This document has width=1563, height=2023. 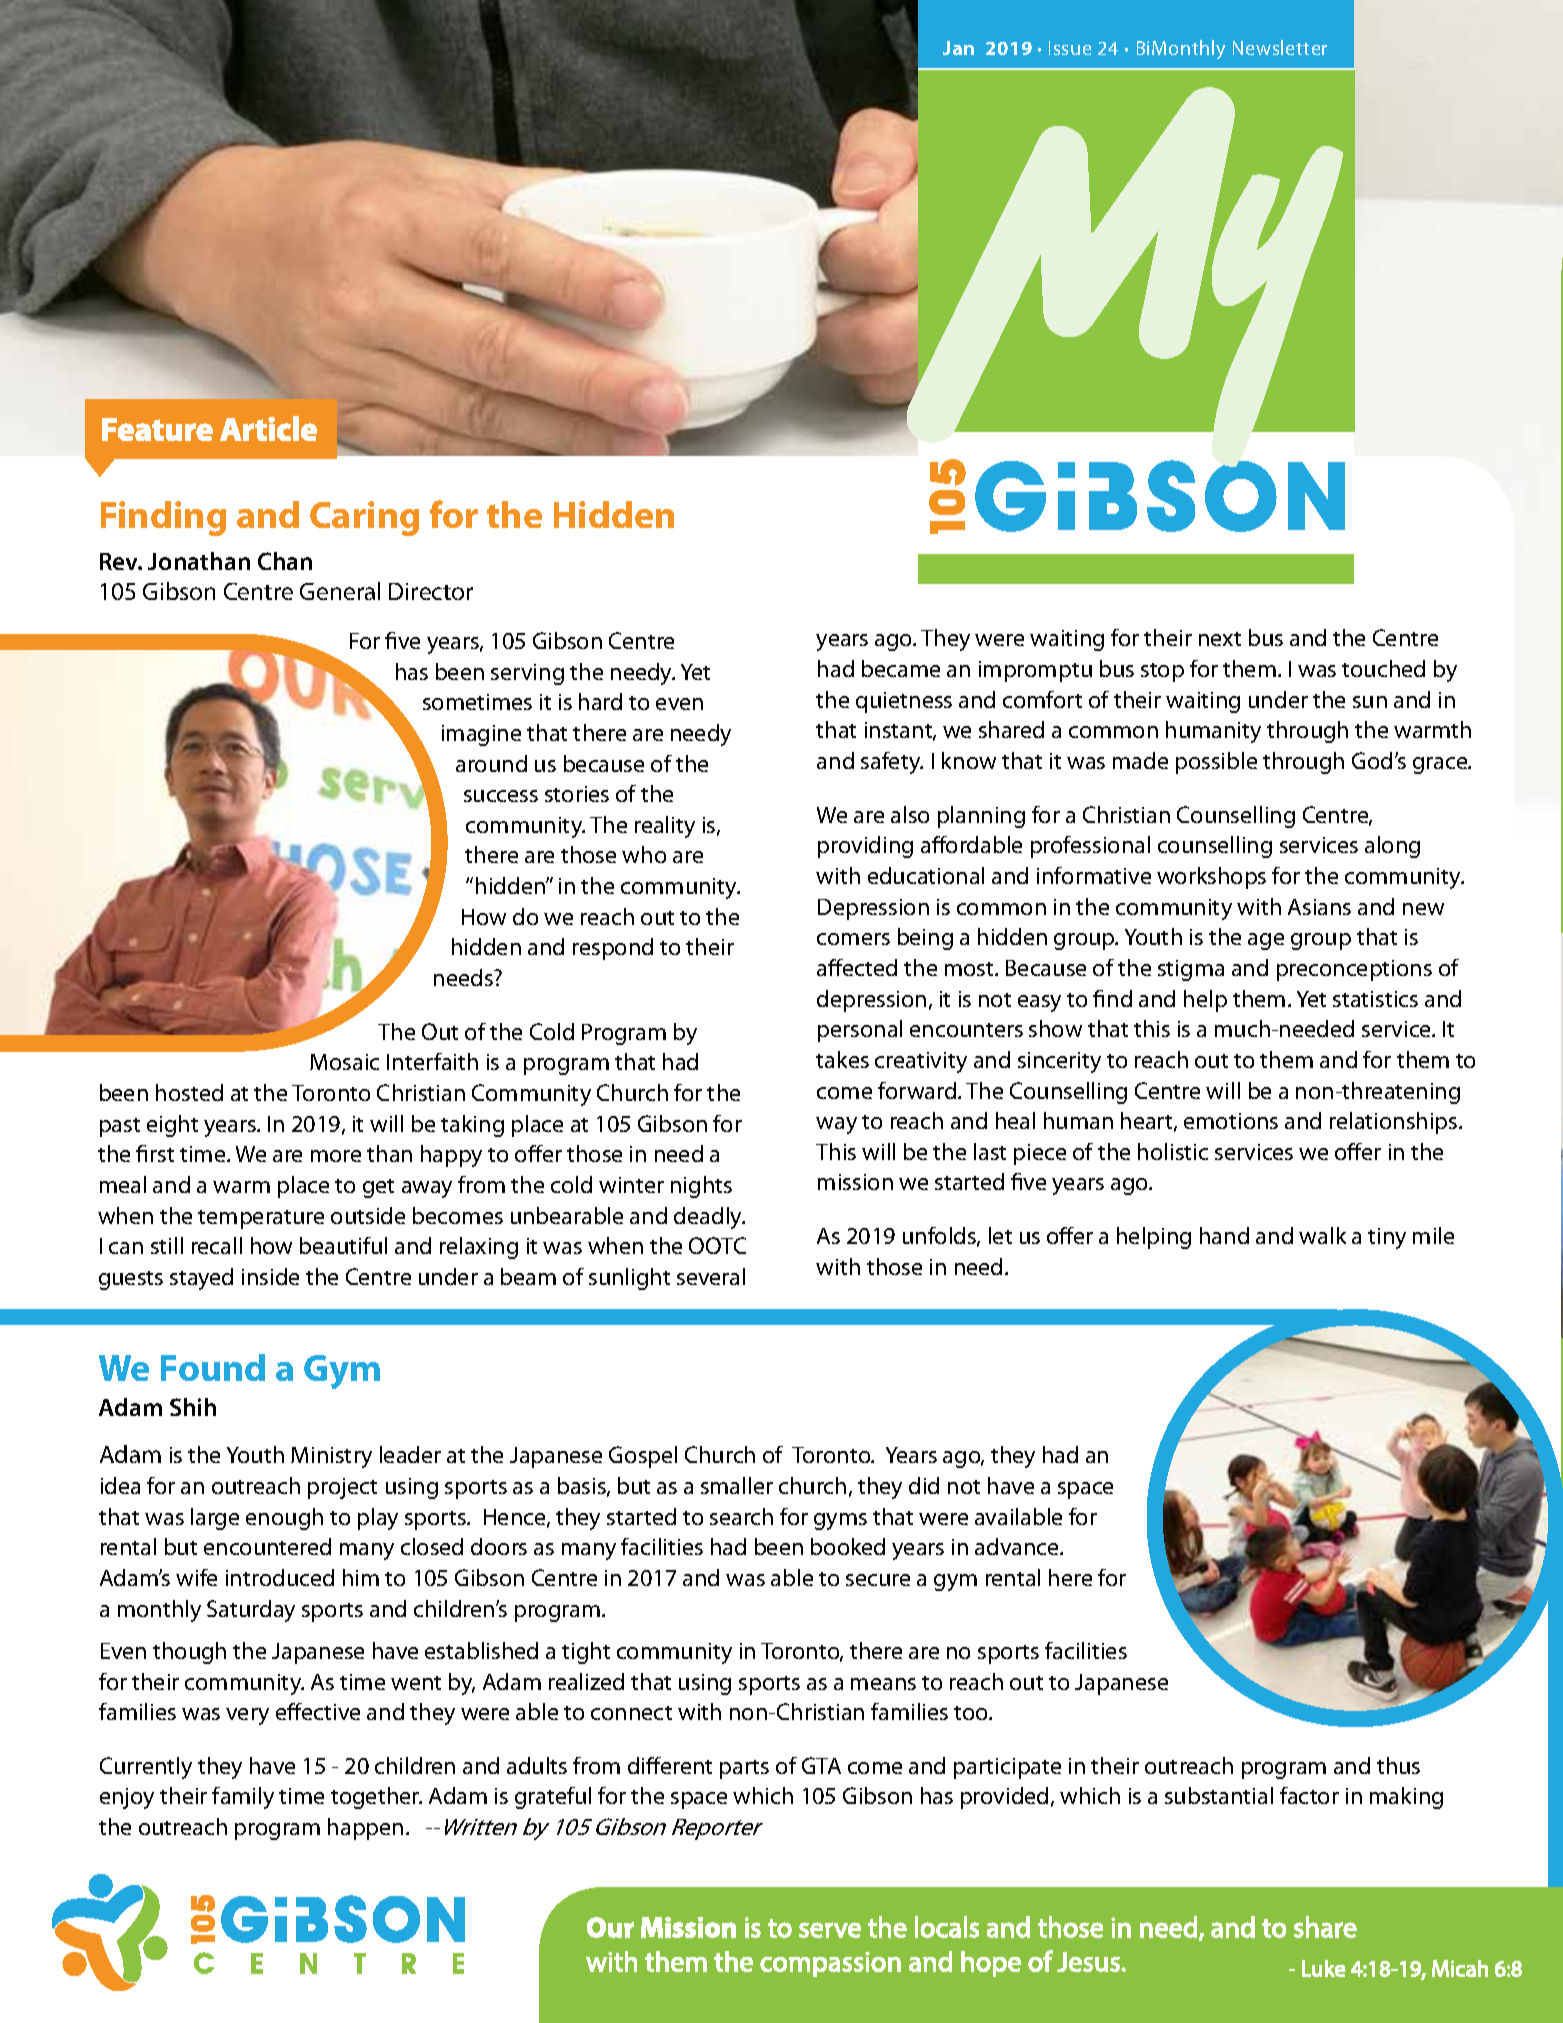 What do you see at coordinates (1322, 1235) in the document?
I see `walk` at bounding box center [1322, 1235].
